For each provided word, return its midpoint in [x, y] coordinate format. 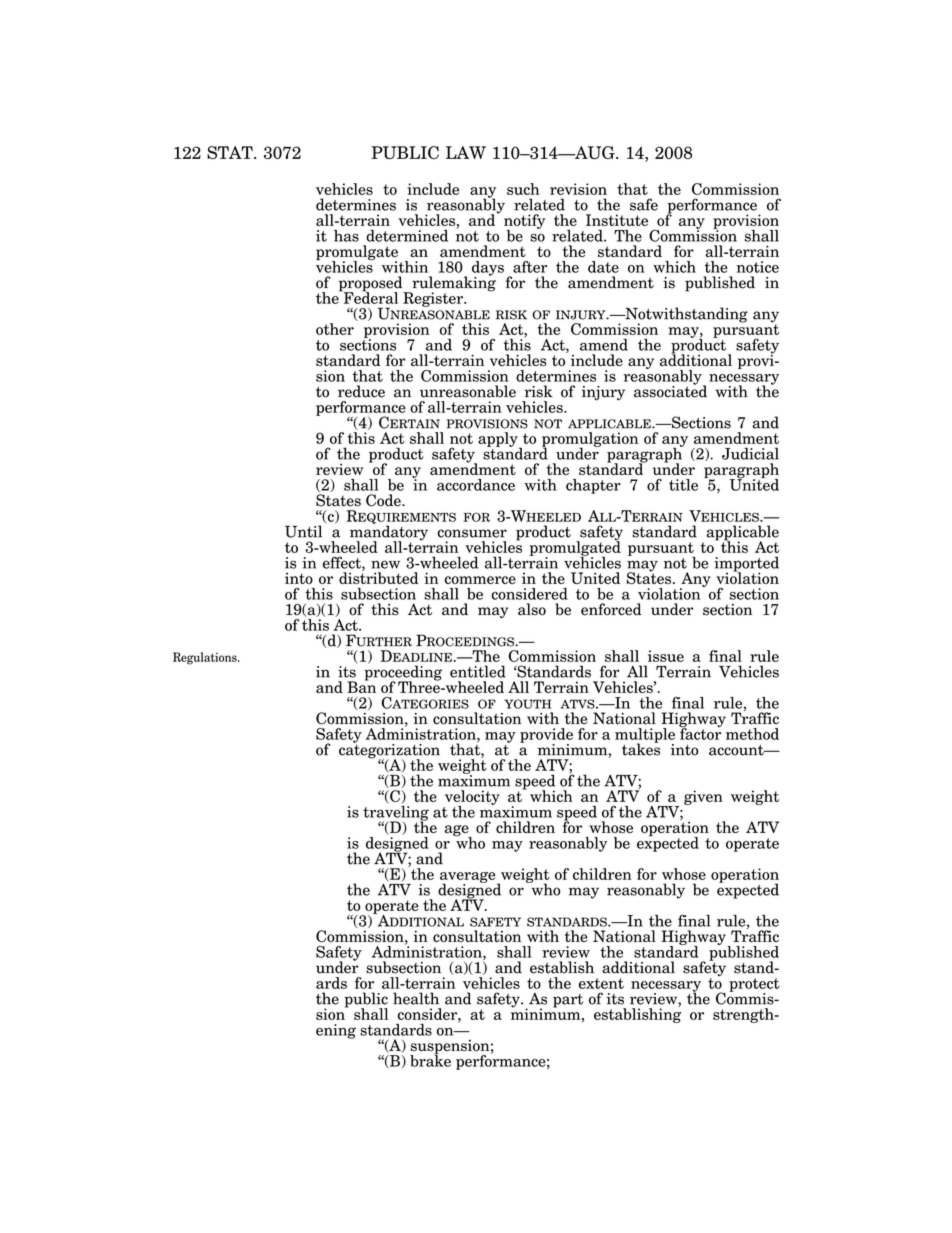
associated [670, 390]
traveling [396, 813]
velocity [472, 798]
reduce [361, 391]
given [703, 797]
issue [666, 656]
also [532, 609]
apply [499, 440]
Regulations [206, 658]
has [346, 236]
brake [430, 1059]
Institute [617, 220]
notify [524, 222]
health [416, 998]
